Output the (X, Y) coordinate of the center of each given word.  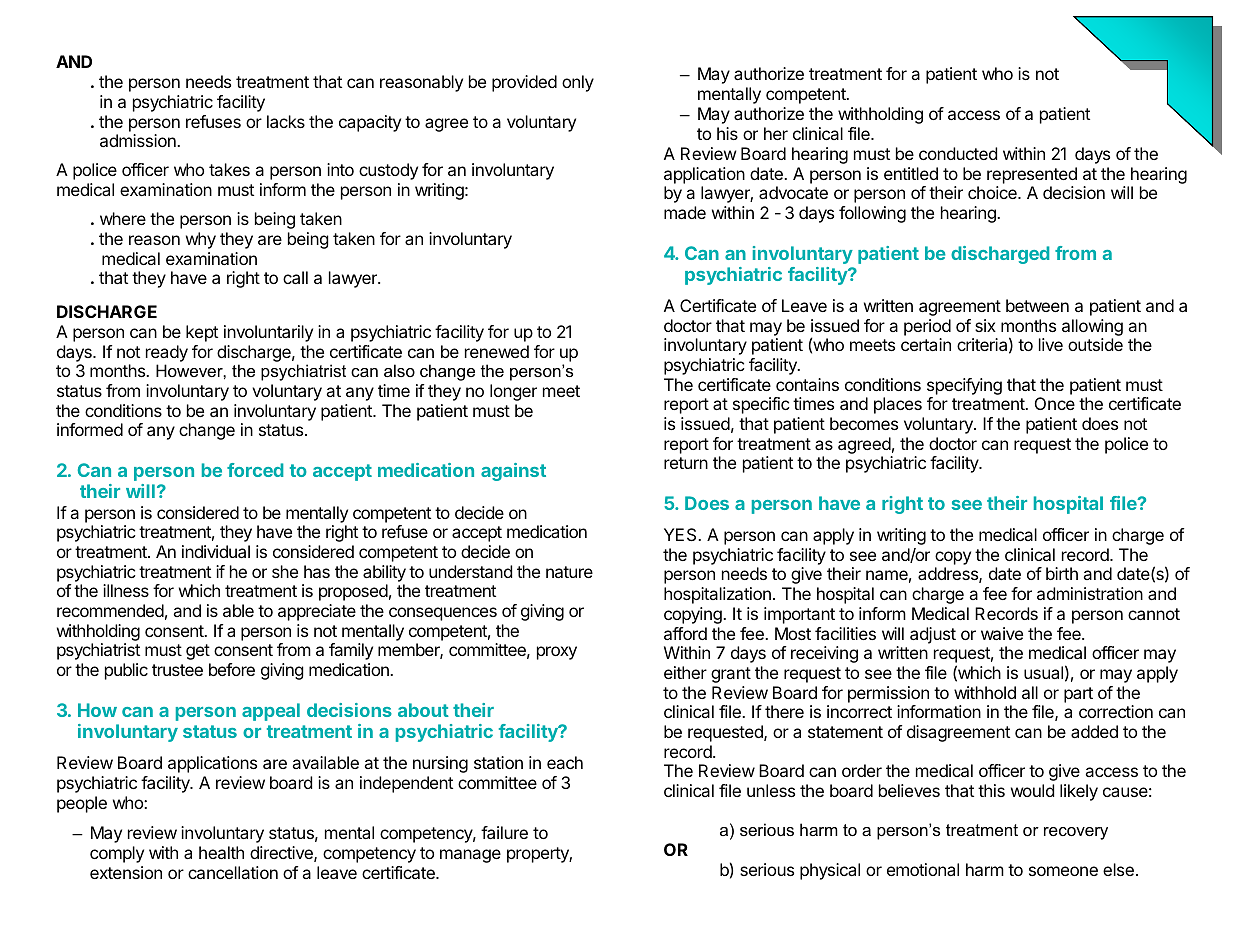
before (232, 669)
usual (1043, 672)
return (686, 463)
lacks (286, 121)
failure (504, 832)
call (295, 277)
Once (1055, 403)
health (221, 852)
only (578, 83)
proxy (557, 653)
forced (255, 470)
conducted (958, 153)
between (1037, 305)
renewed (497, 351)
